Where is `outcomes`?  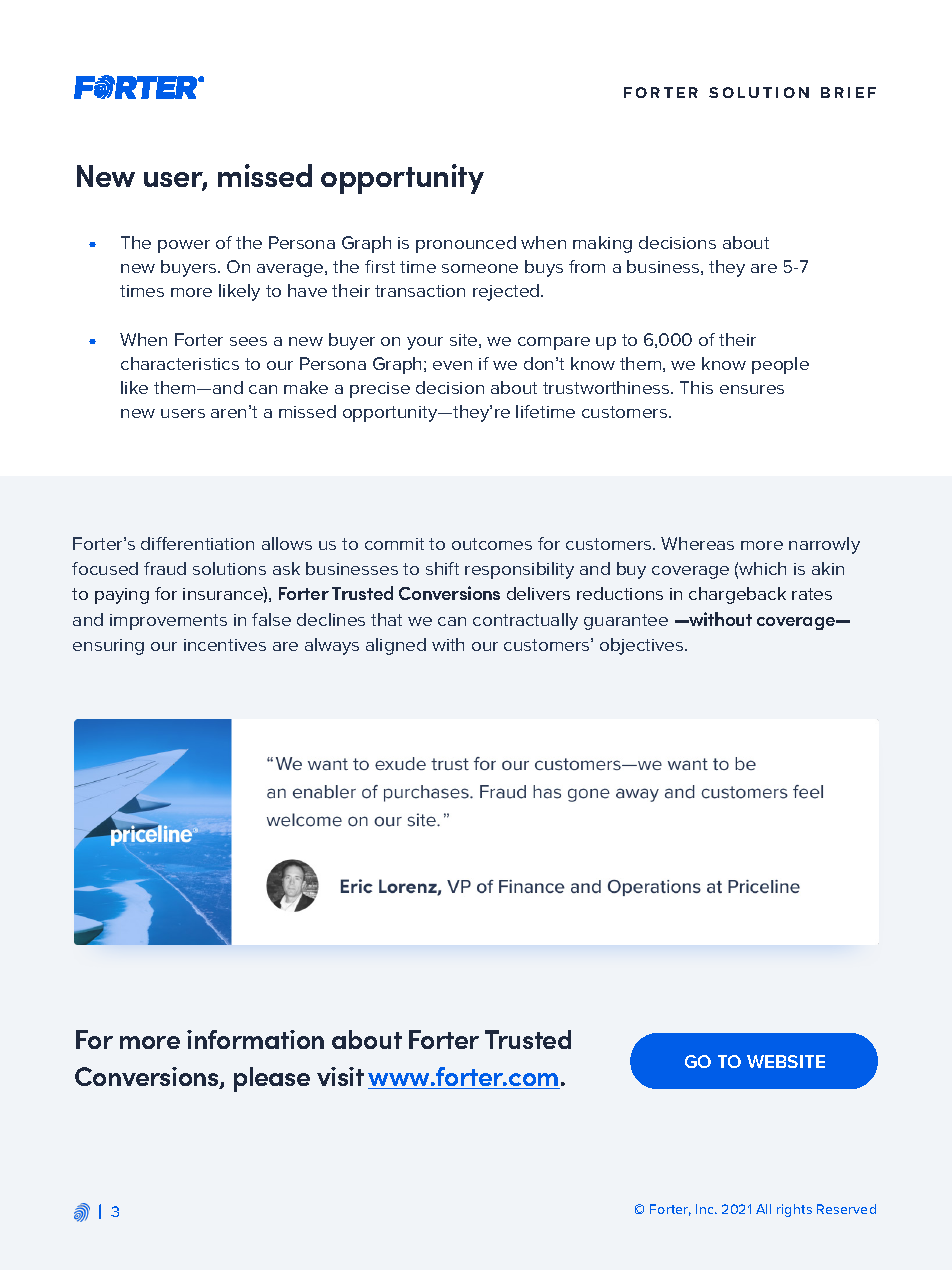
outcomes is located at coordinates (492, 544).
